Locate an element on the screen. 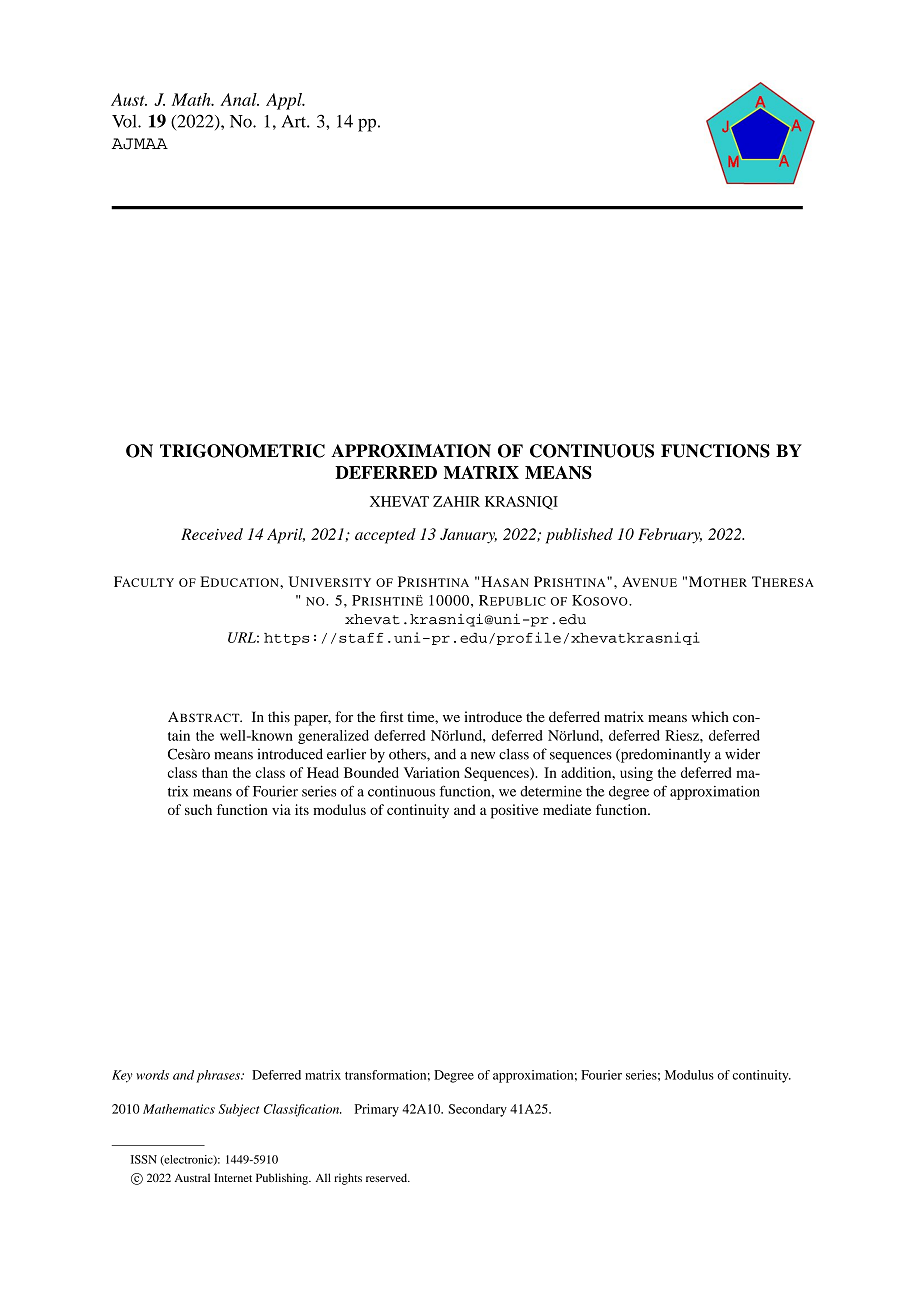 This screenshot has width=924, height=1308. TRIGONOMETRIC is located at coordinates (242, 451).
